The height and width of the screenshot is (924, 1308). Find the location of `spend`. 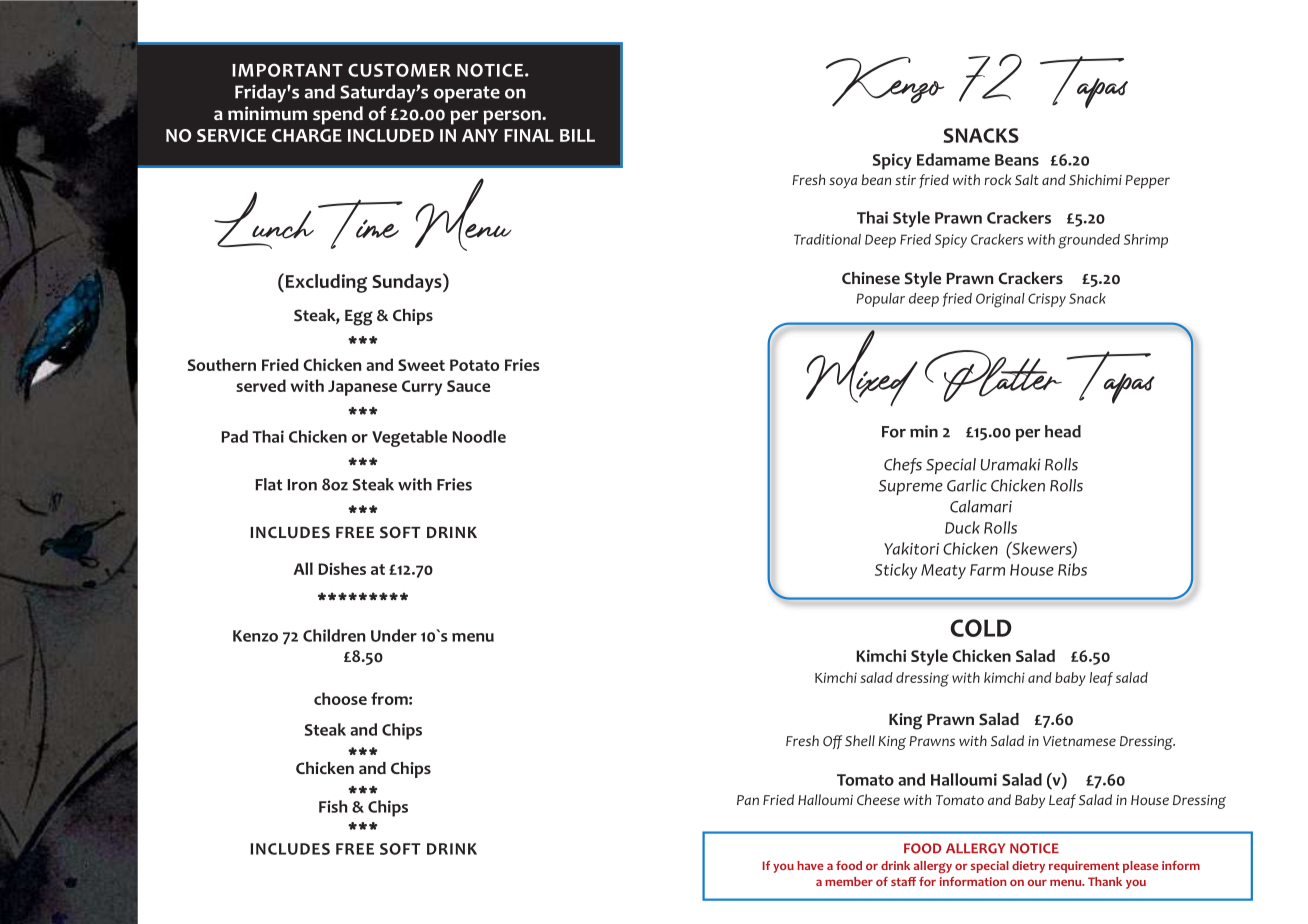

spend is located at coordinates (338, 115).
